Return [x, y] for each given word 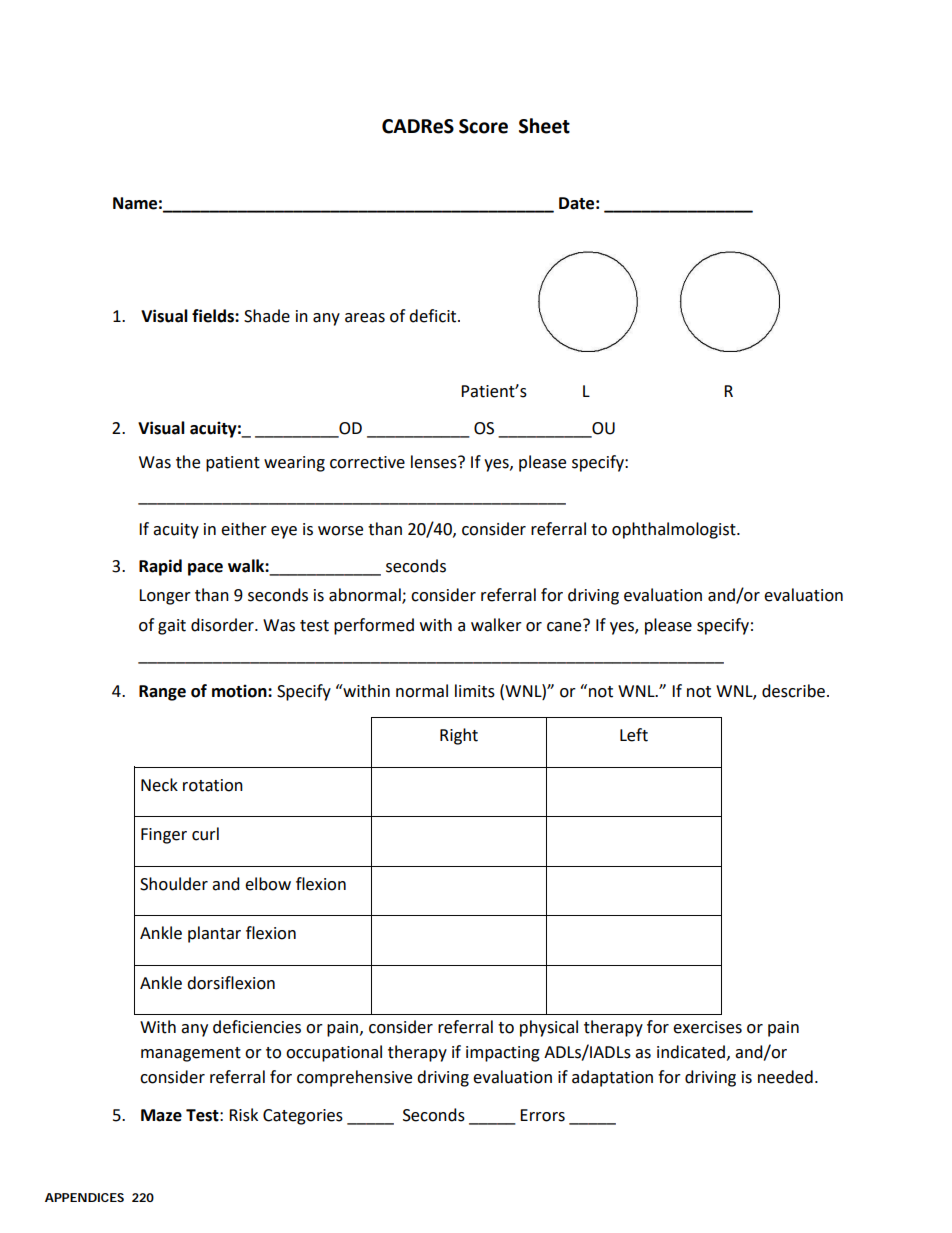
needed [785, 1077]
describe [793, 691]
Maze [161, 1115]
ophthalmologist [675, 530]
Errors [542, 1115]
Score [483, 126]
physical [549, 1028]
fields [214, 316]
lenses [435, 462]
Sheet [544, 126]
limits [475, 691]
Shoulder [174, 884]
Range [162, 693]
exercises [707, 1027]
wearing [294, 464]
